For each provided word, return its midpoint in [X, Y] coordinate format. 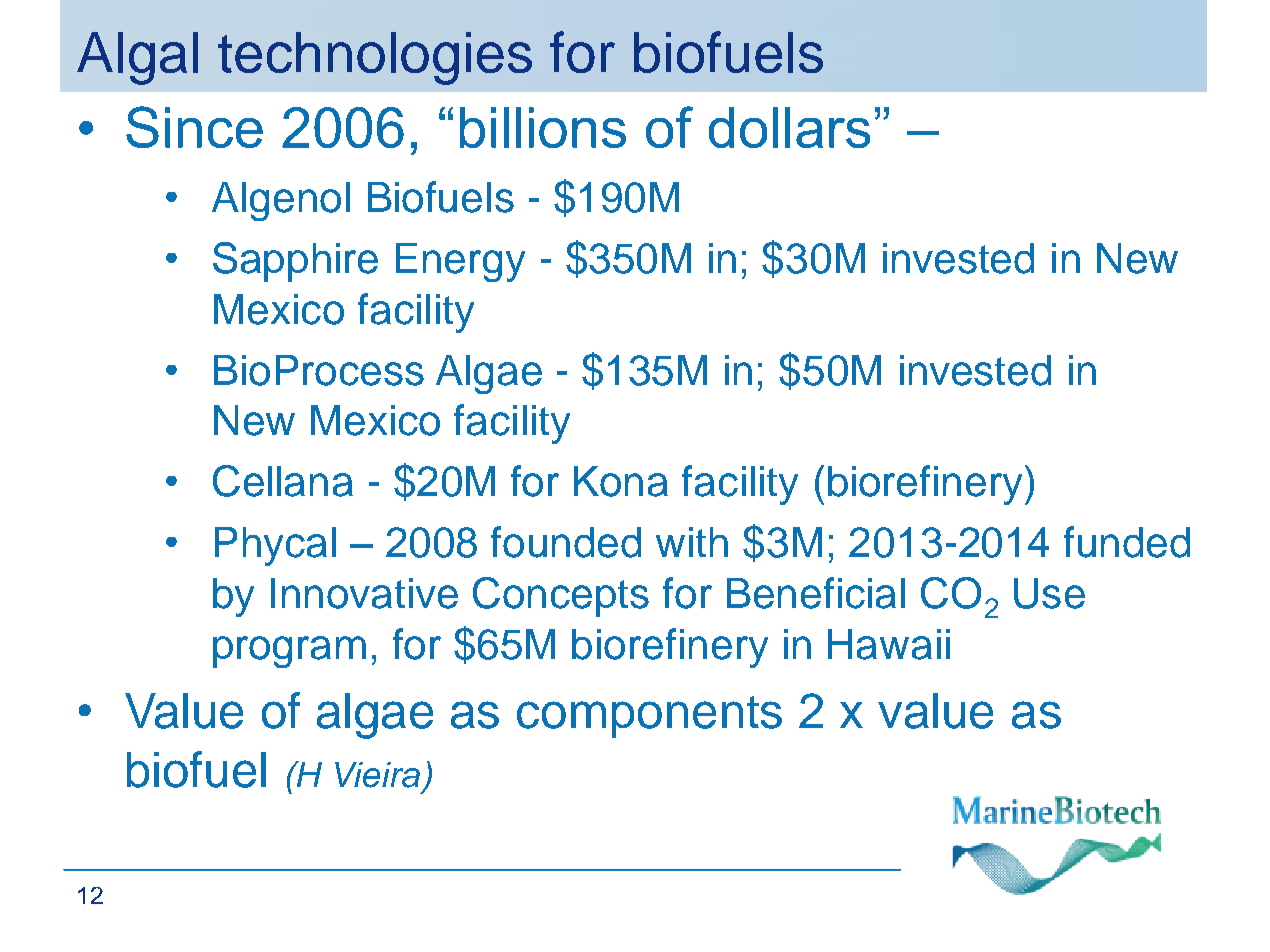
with [692, 542]
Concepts [561, 597]
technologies [375, 58]
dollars [789, 127]
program [289, 652]
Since [194, 127]
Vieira [377, 775]
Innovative [364, 593]
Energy [460, 262]
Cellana [283, 481]
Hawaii [889, 644]
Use [1049, 593]
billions [543, 127]
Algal [137, 58]
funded [1127, 542]
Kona [621, 481]
